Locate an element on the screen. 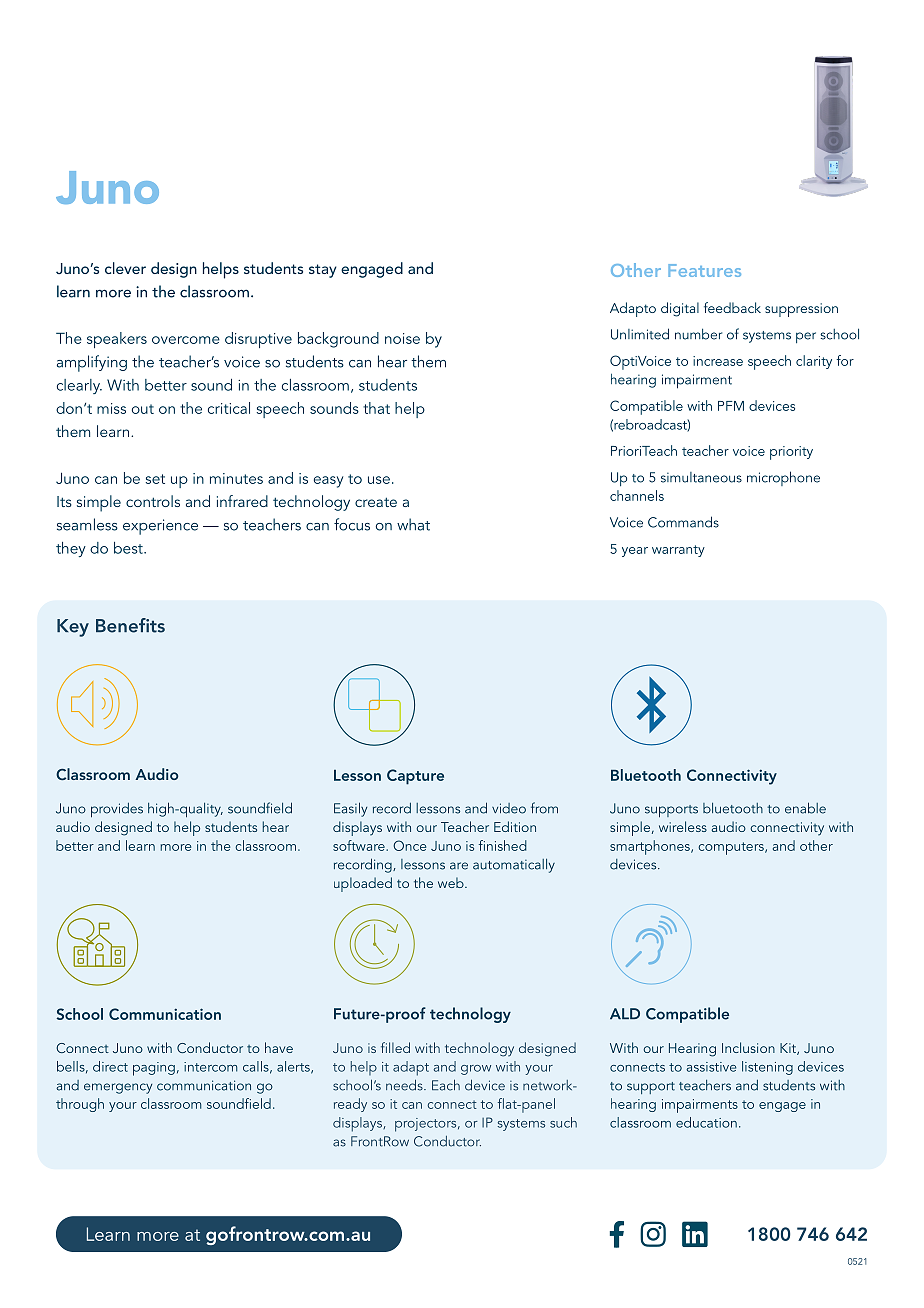  feedback is located at coordinates (732, 307).
